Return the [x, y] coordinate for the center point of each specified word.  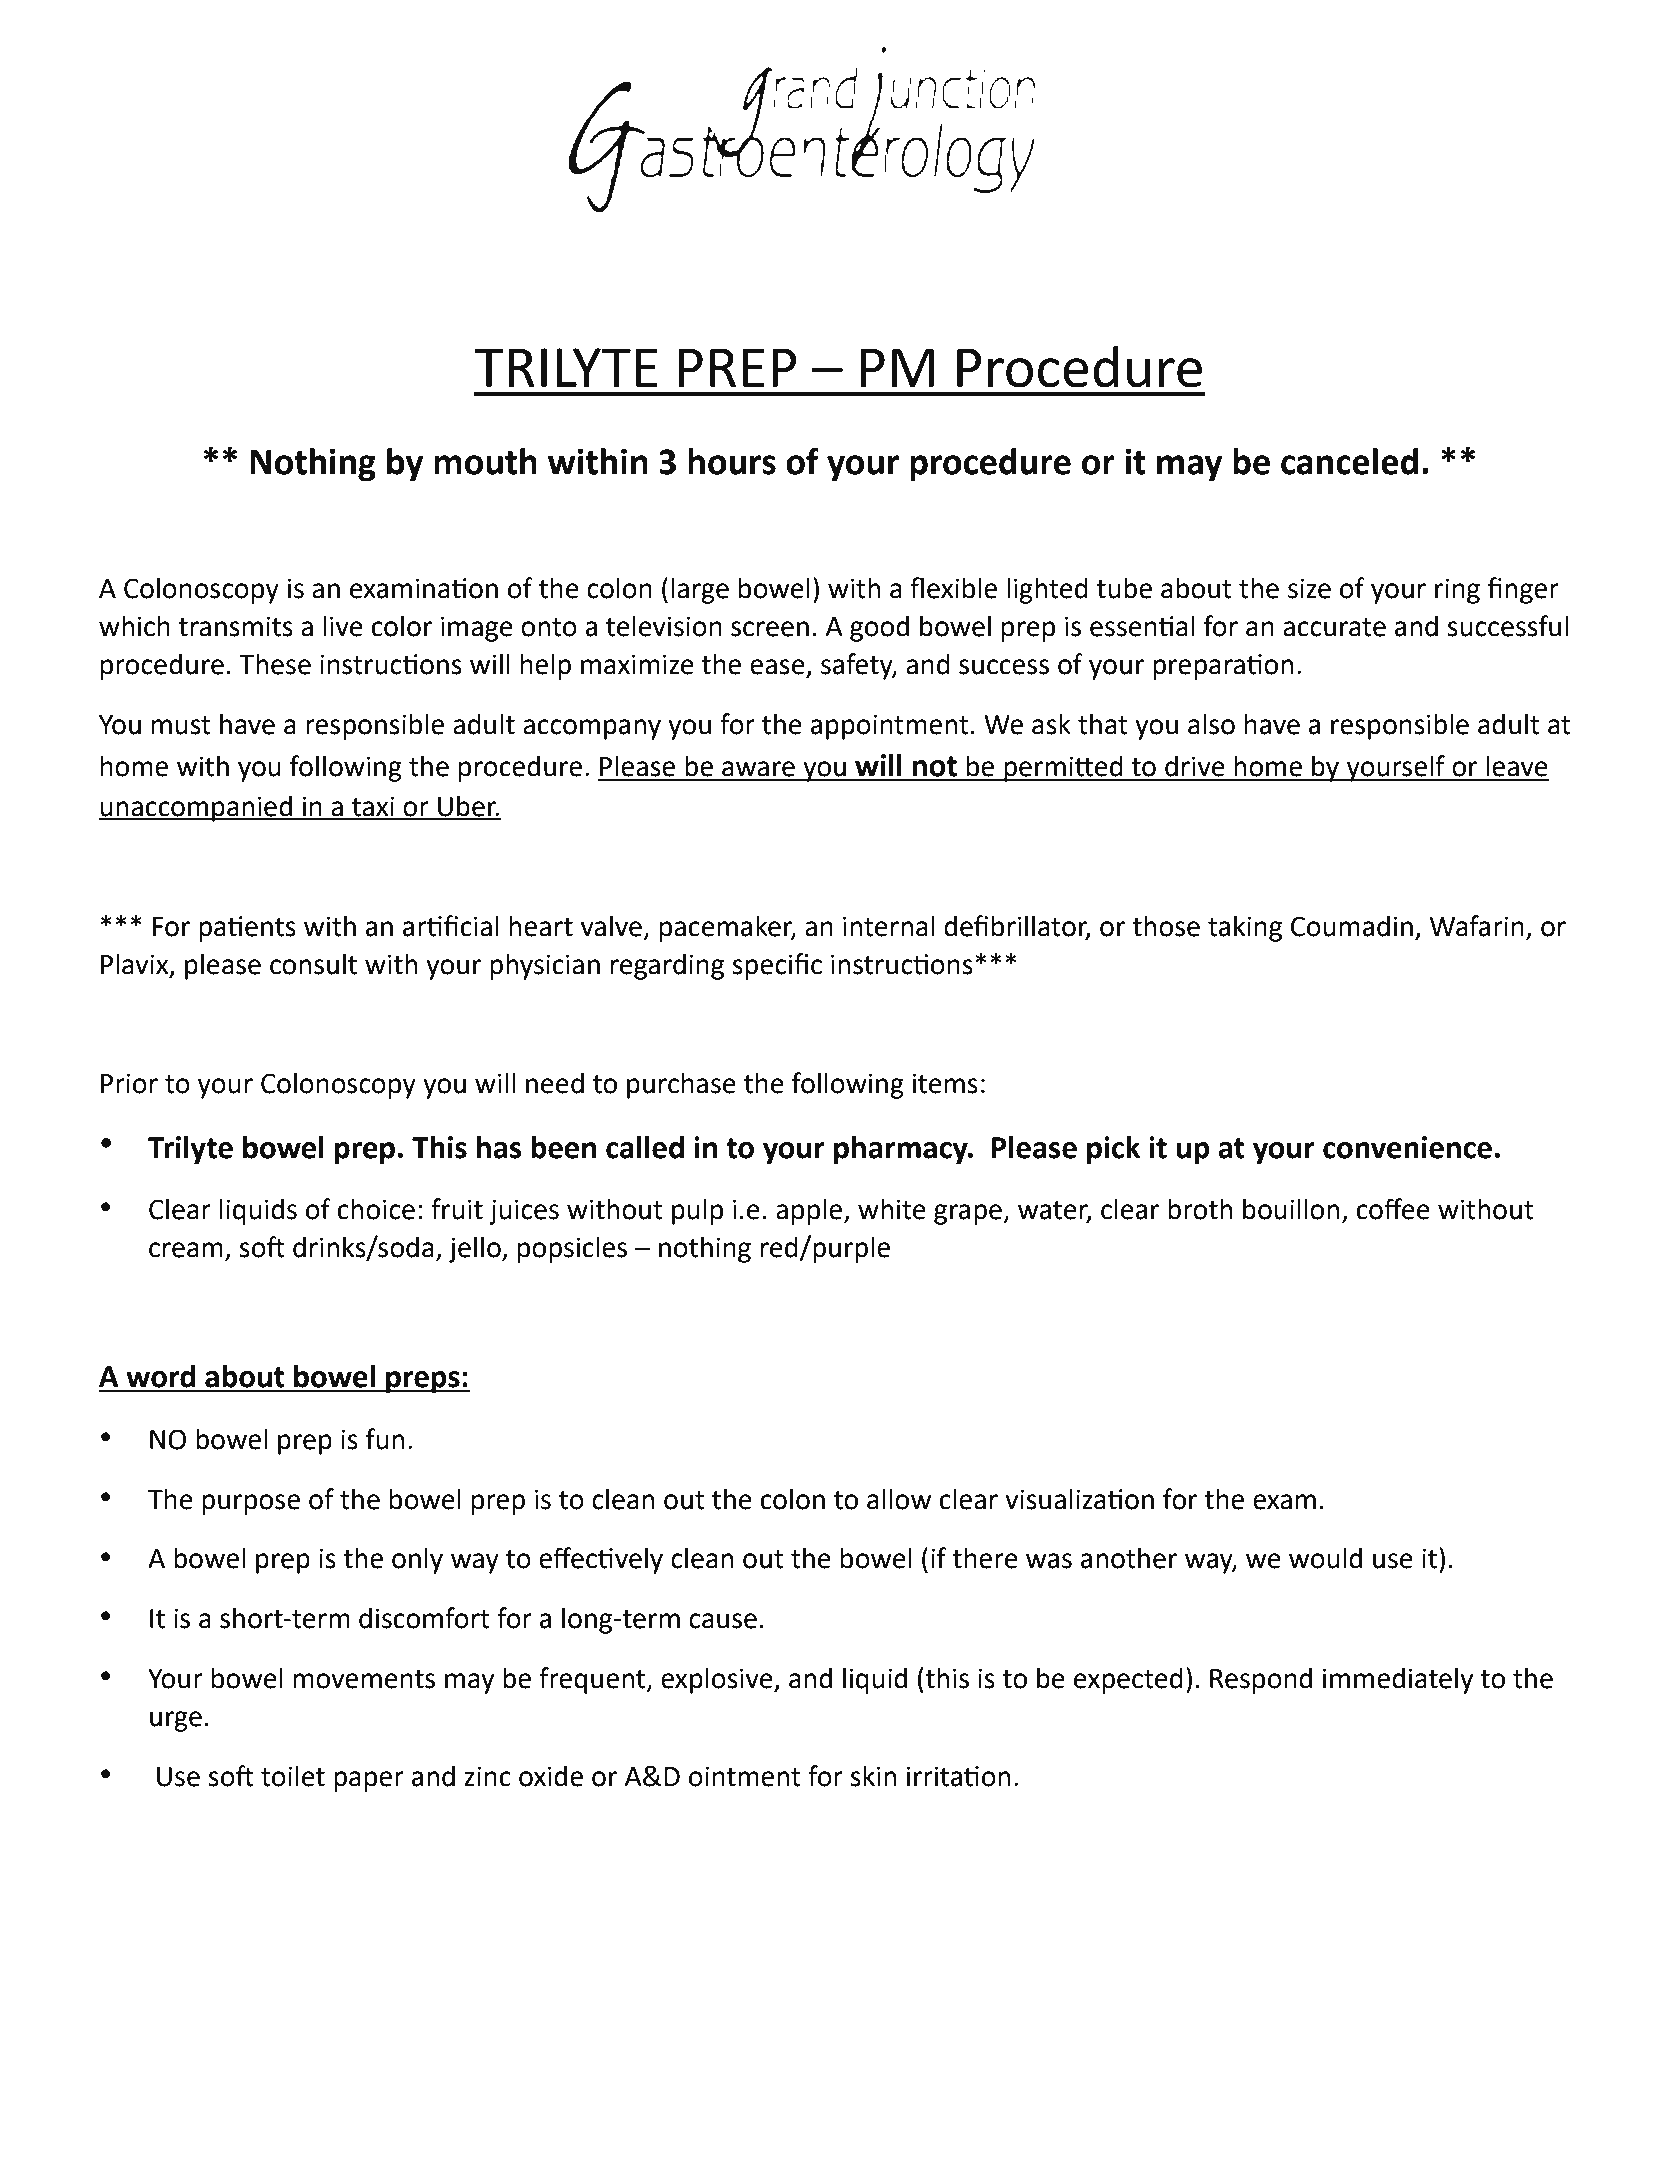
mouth [485, 461]
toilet [293, 1776]
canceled [1349, 461]
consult [313, 964]
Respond [1261, 1680]
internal [888, 926]
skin [873, 1776]
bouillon [1291, 1209]
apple [810, 1211]
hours [732, 461]
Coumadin [1352, 926]
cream [186, 1250]
